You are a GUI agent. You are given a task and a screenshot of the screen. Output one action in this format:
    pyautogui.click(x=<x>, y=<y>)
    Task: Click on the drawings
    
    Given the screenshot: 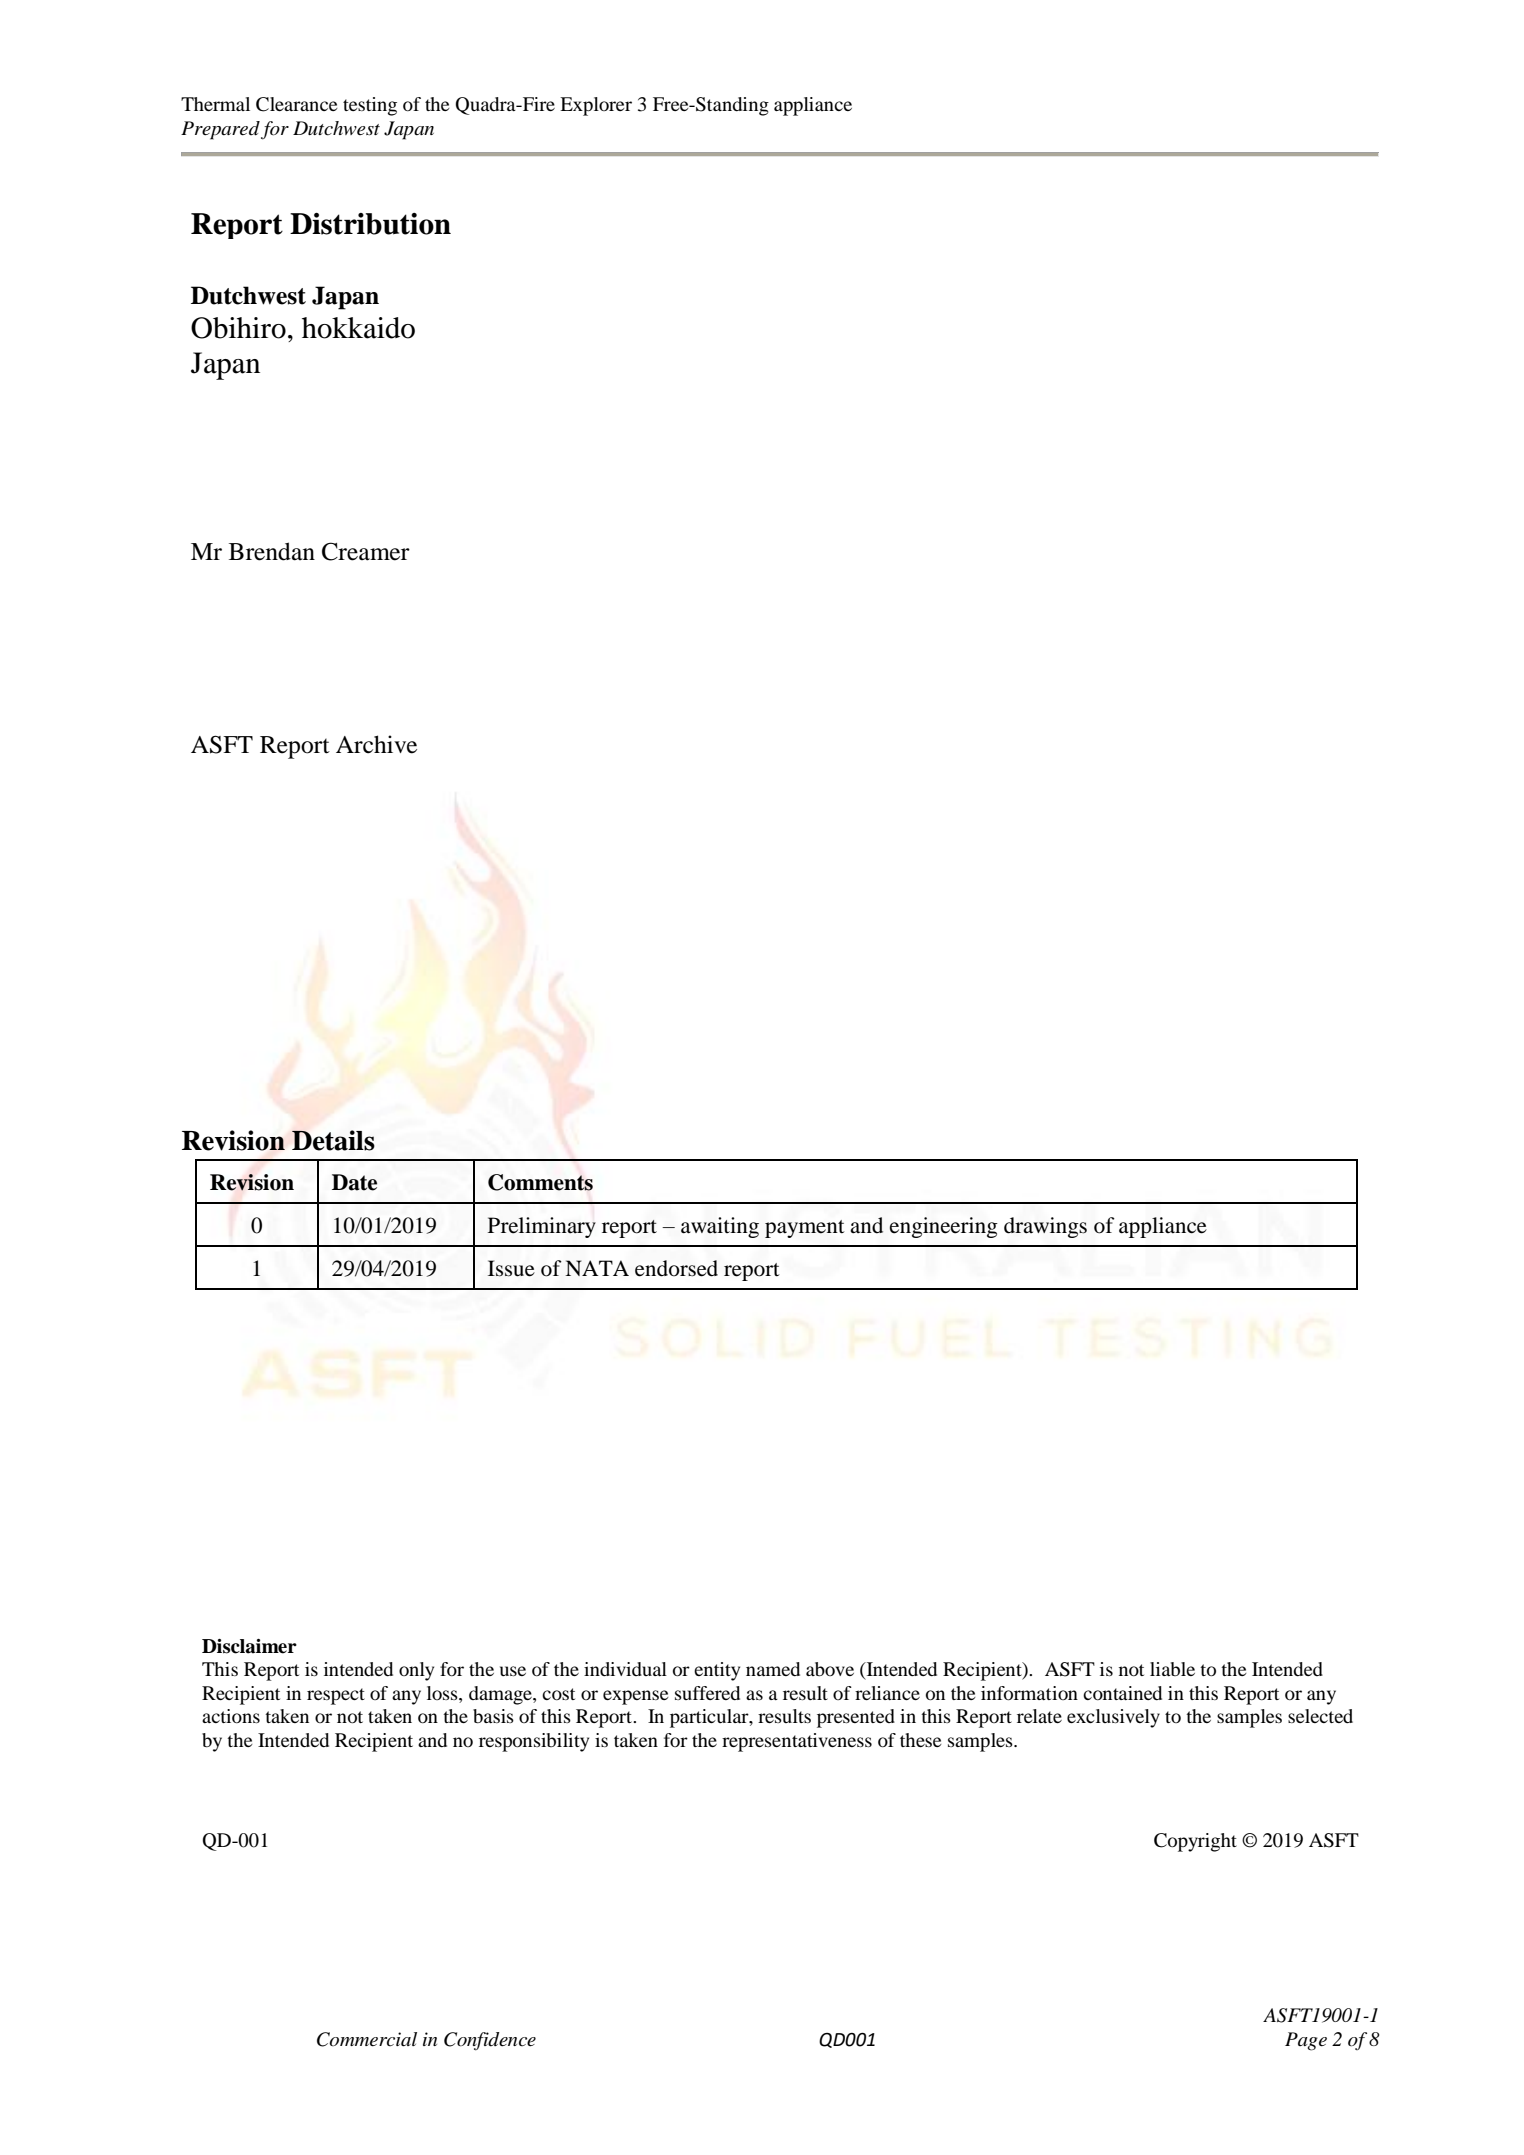 What is the action you would take?
    pyautogui.click(x=1045, y=1227)
